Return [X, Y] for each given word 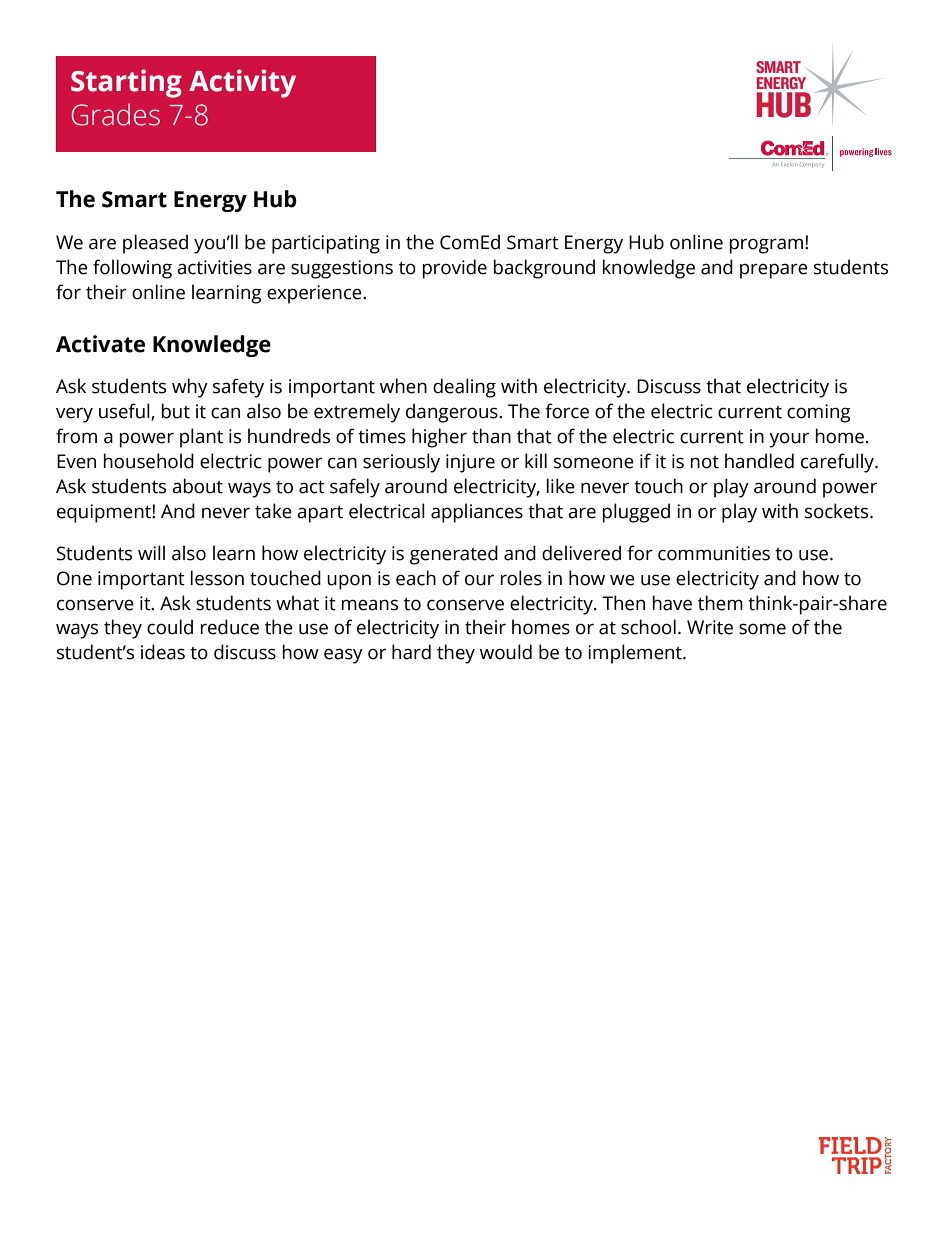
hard [411, 652]
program [766, 246]
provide [455, 269]
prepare [774, 271]
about [197, 486]
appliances [477, 513]
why [190, 388]
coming [819, 413]
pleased [155, 244]
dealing [464, 388]
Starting [126, 83]
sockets [838, 511]
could [170, 627]
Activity [242, 83]
